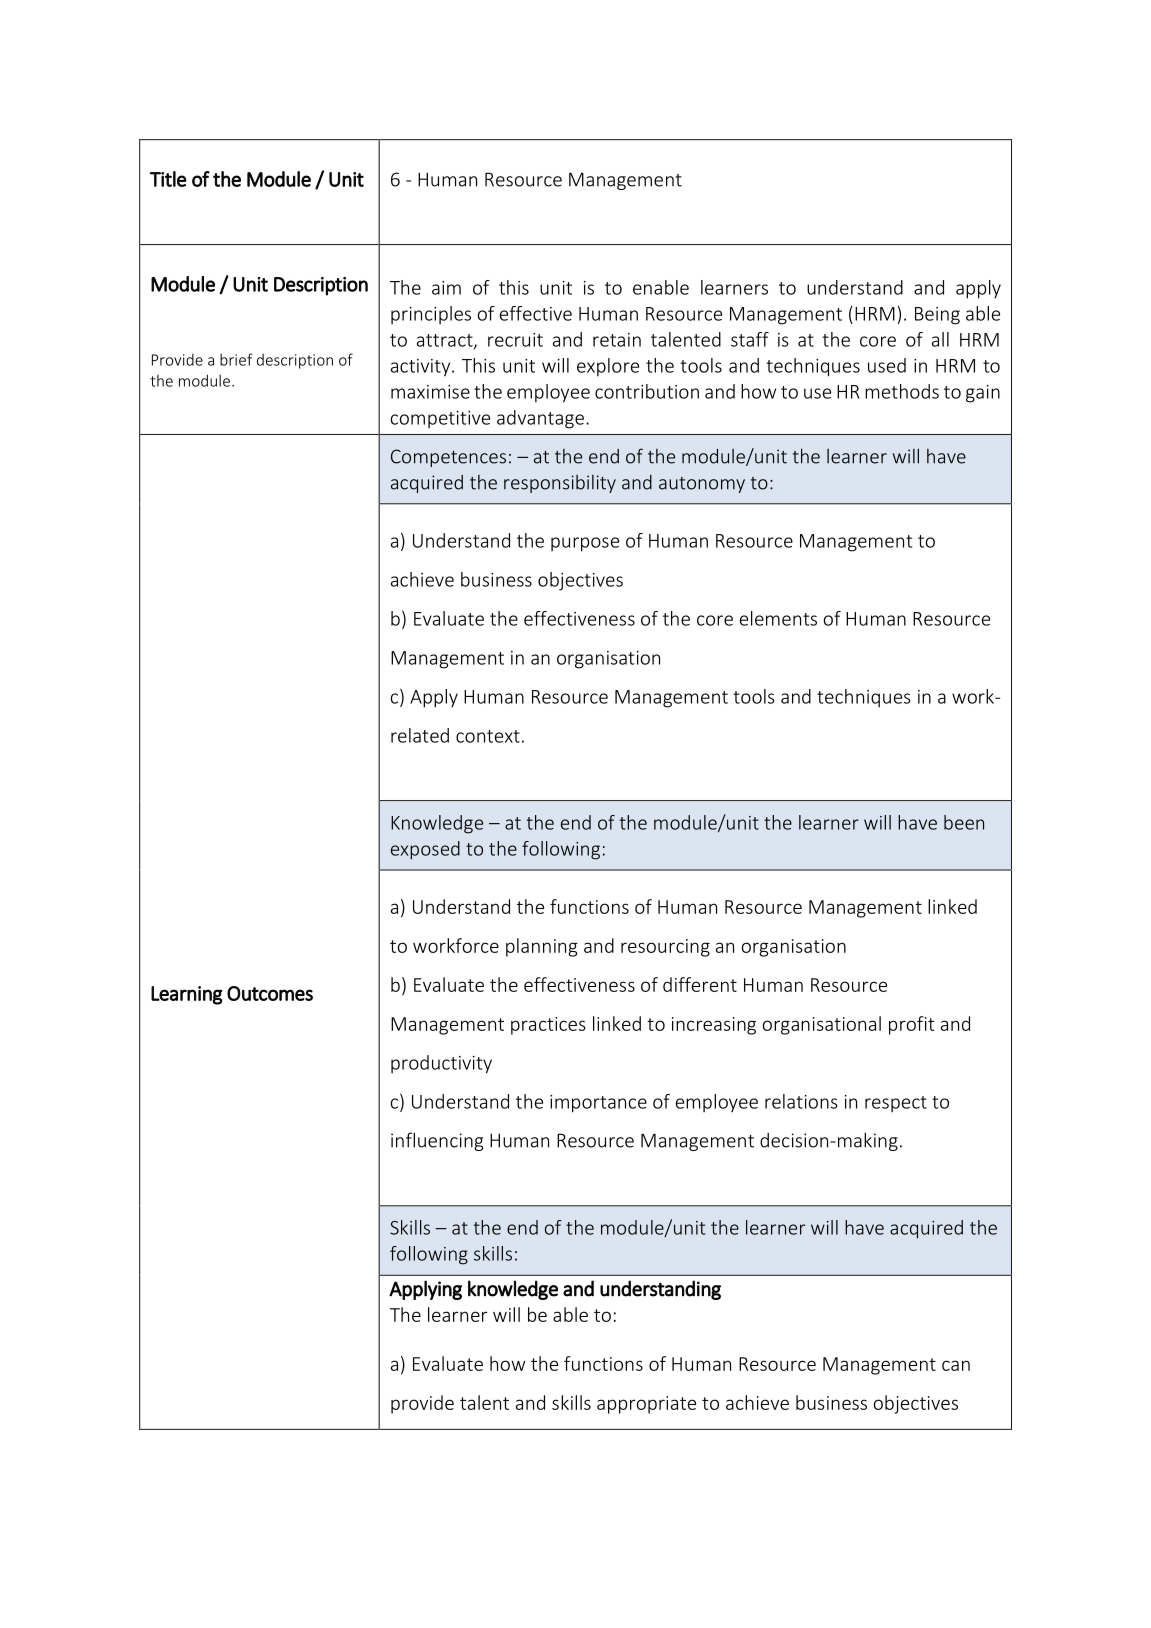 The width and height of the page is (1151, 1628). Describe the element at coordinates (598, 1104) in the page. I see `importance` at that location.
